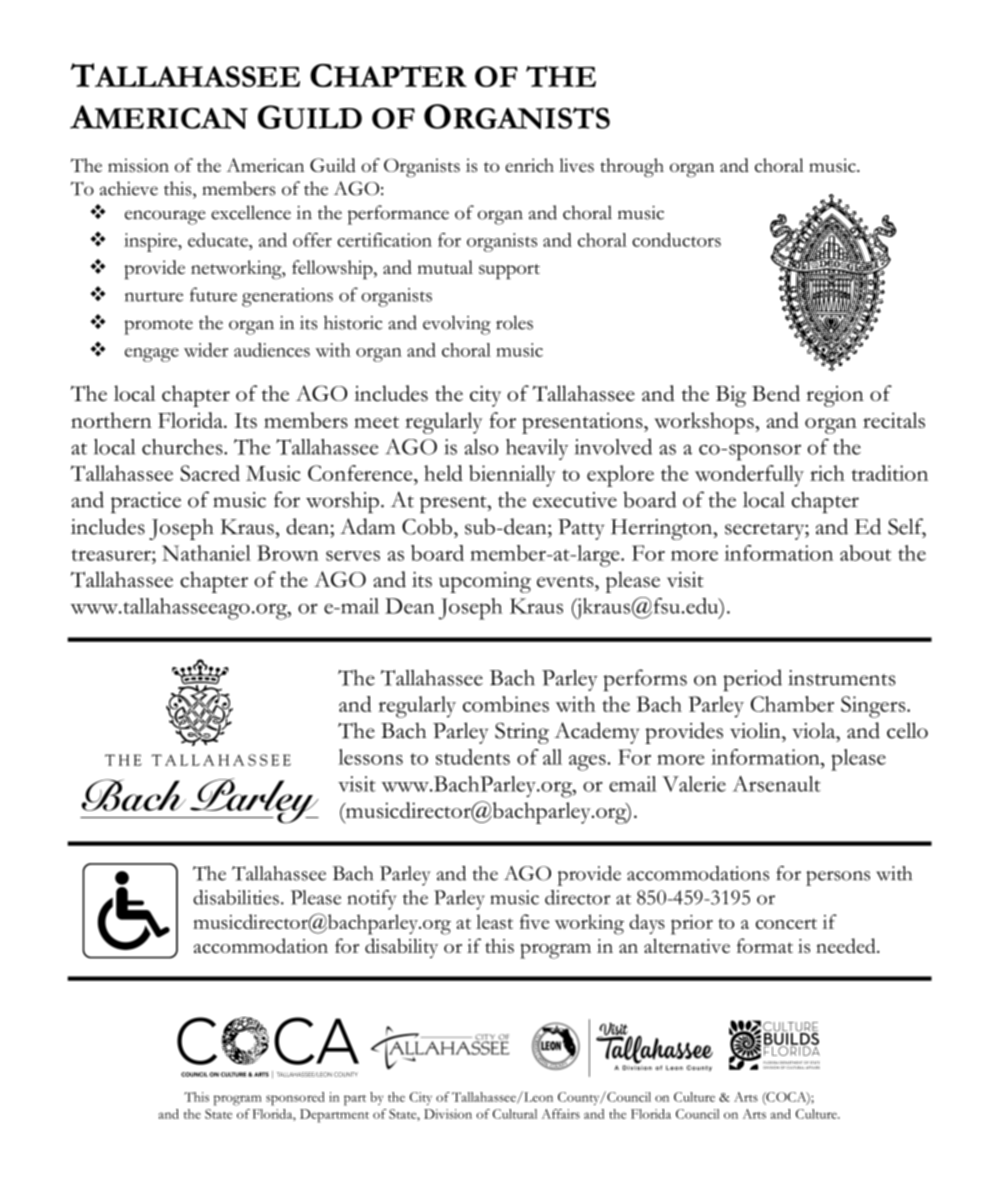 The width and height of the image is (991, 1204). I want to click on conductors, so click(676, 240).
